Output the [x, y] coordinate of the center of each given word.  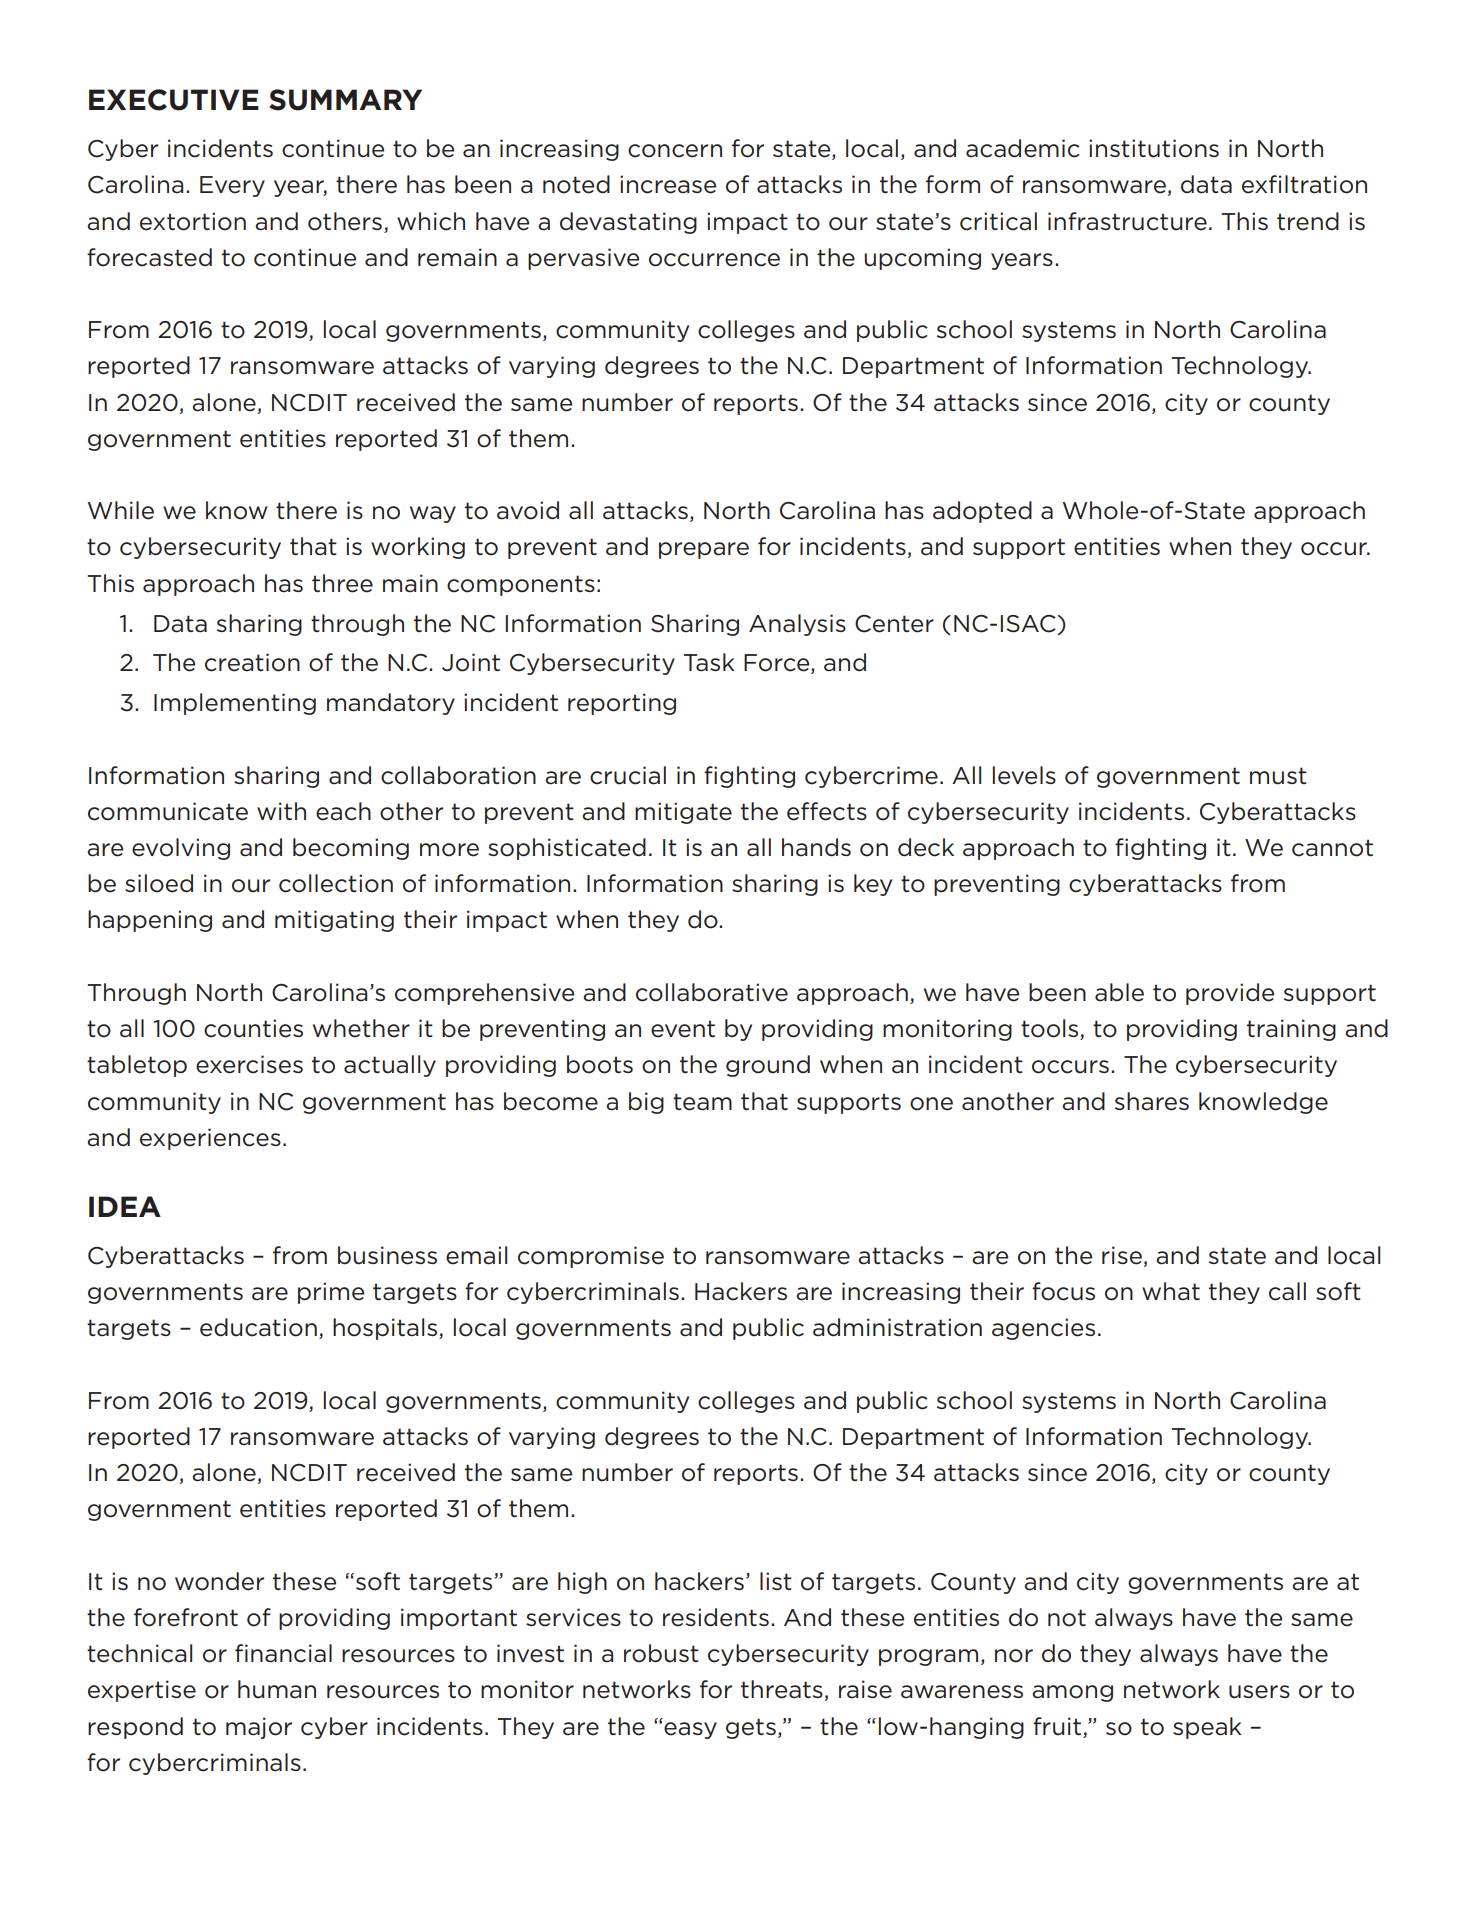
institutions [1154, 148]
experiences [210, 1139]
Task [709, 662]
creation [252, 662]
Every [232, 186]
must [1278, 776]
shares [1152, 1101]
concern [675, 151]
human [277, 1689]
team [702, 1102]
